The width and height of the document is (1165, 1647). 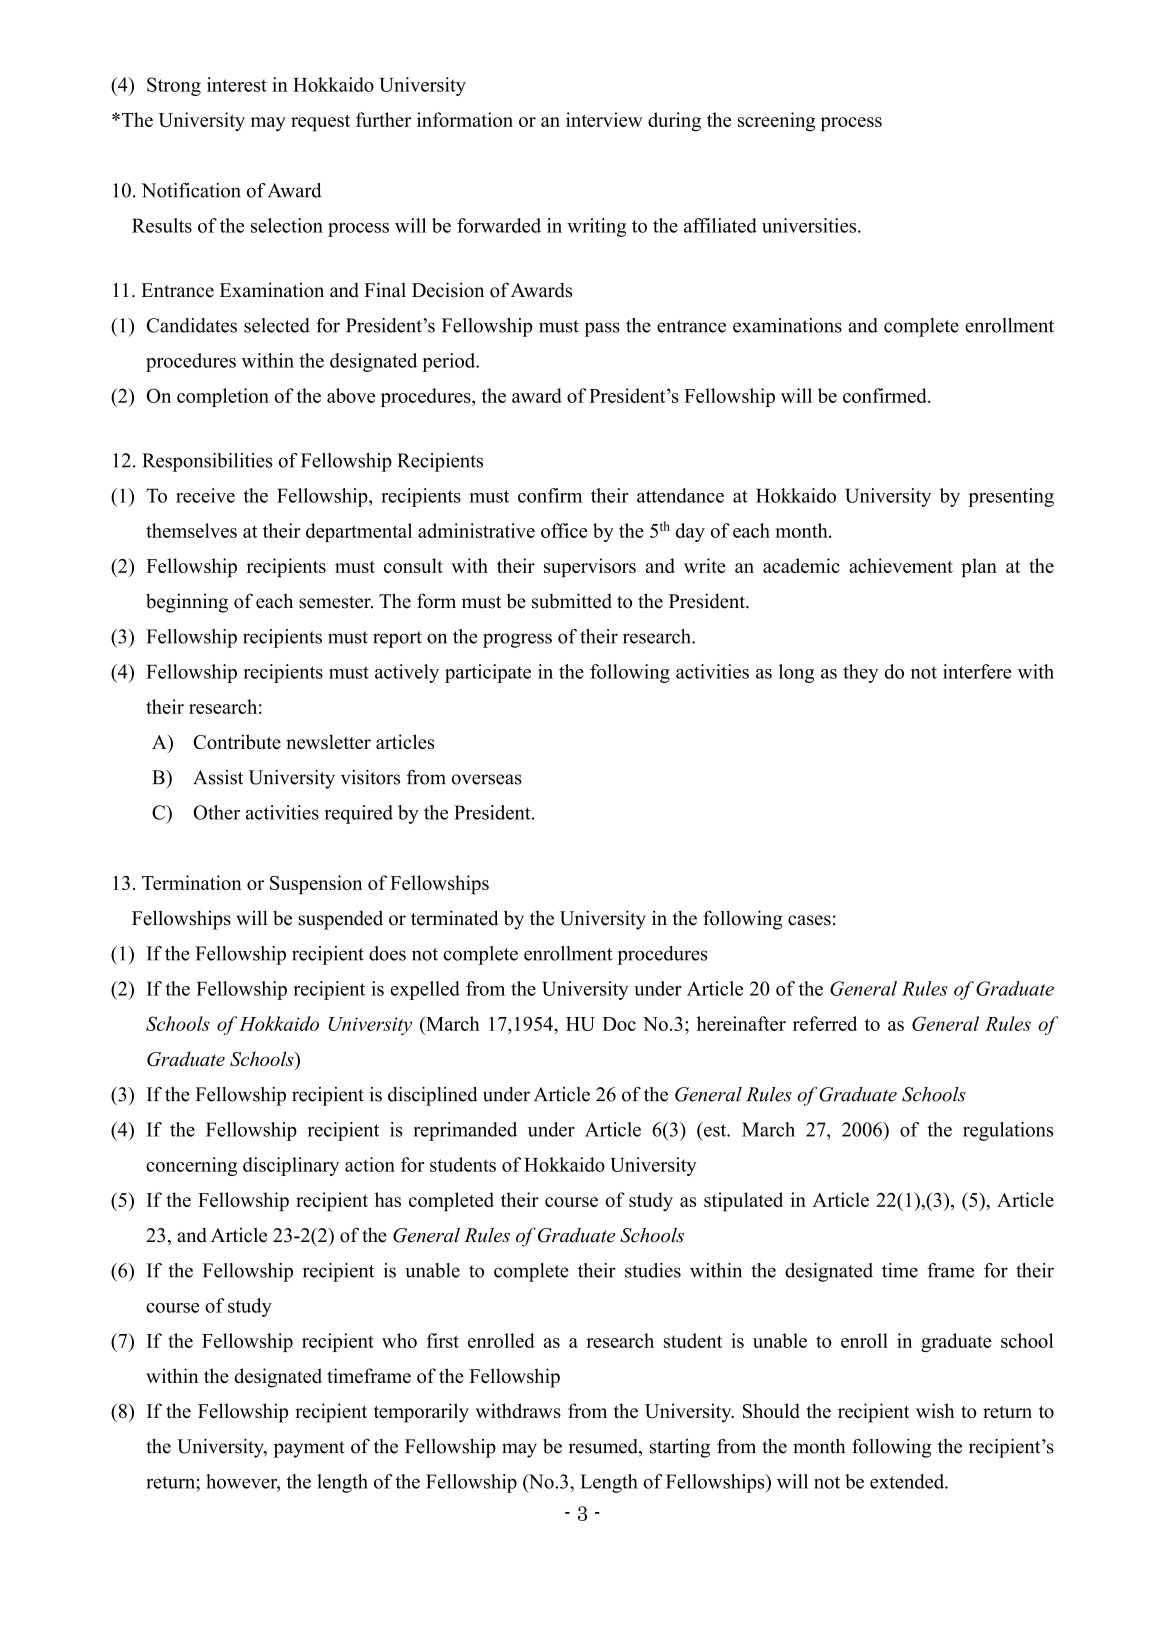 What do you see at coordinates (619, 1024) in the document?
I see `Doc` at bounding box center [619, 1024].
